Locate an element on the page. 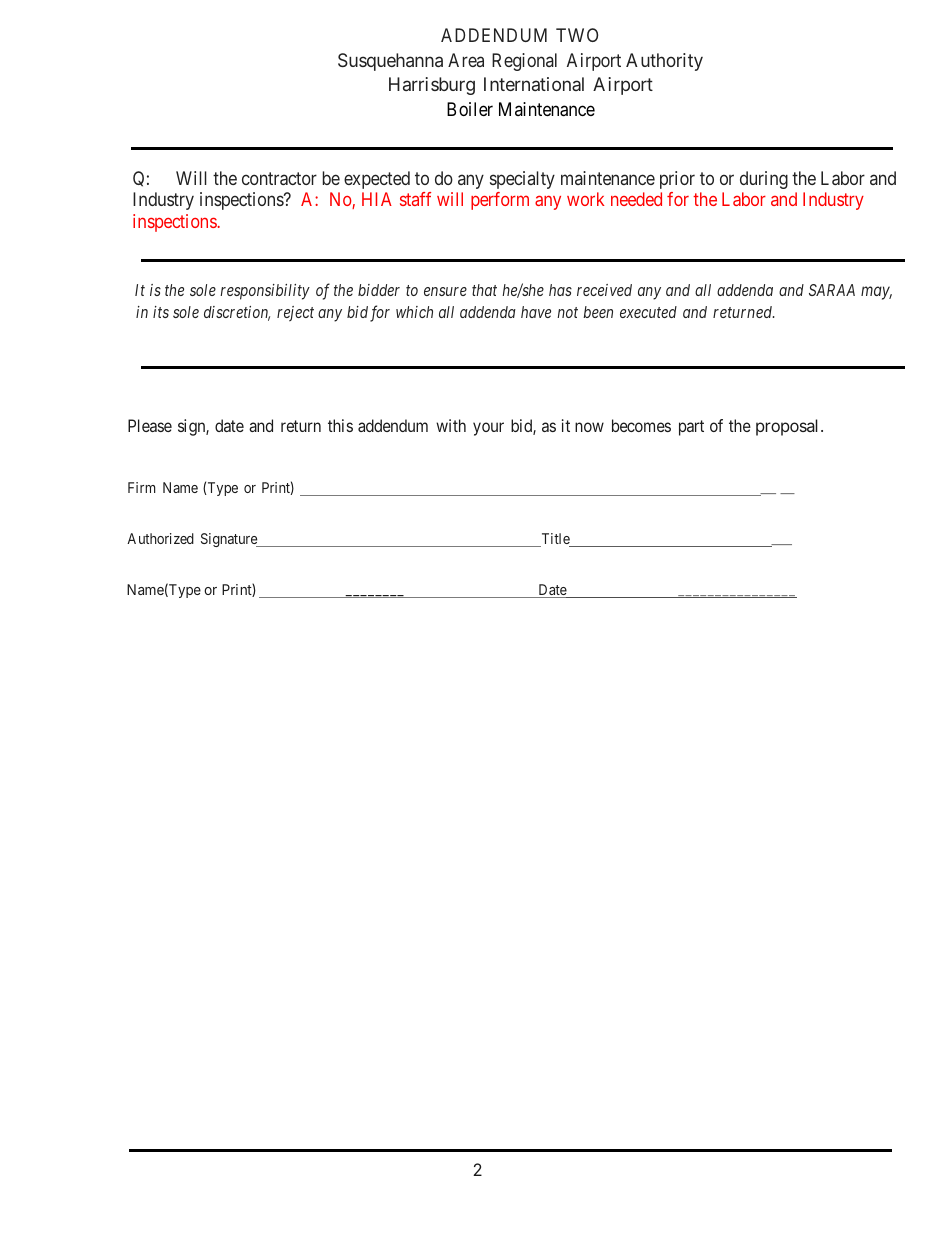 The width and height of the image is (952, 1233). Regional is located at coordinates (524, 62).
